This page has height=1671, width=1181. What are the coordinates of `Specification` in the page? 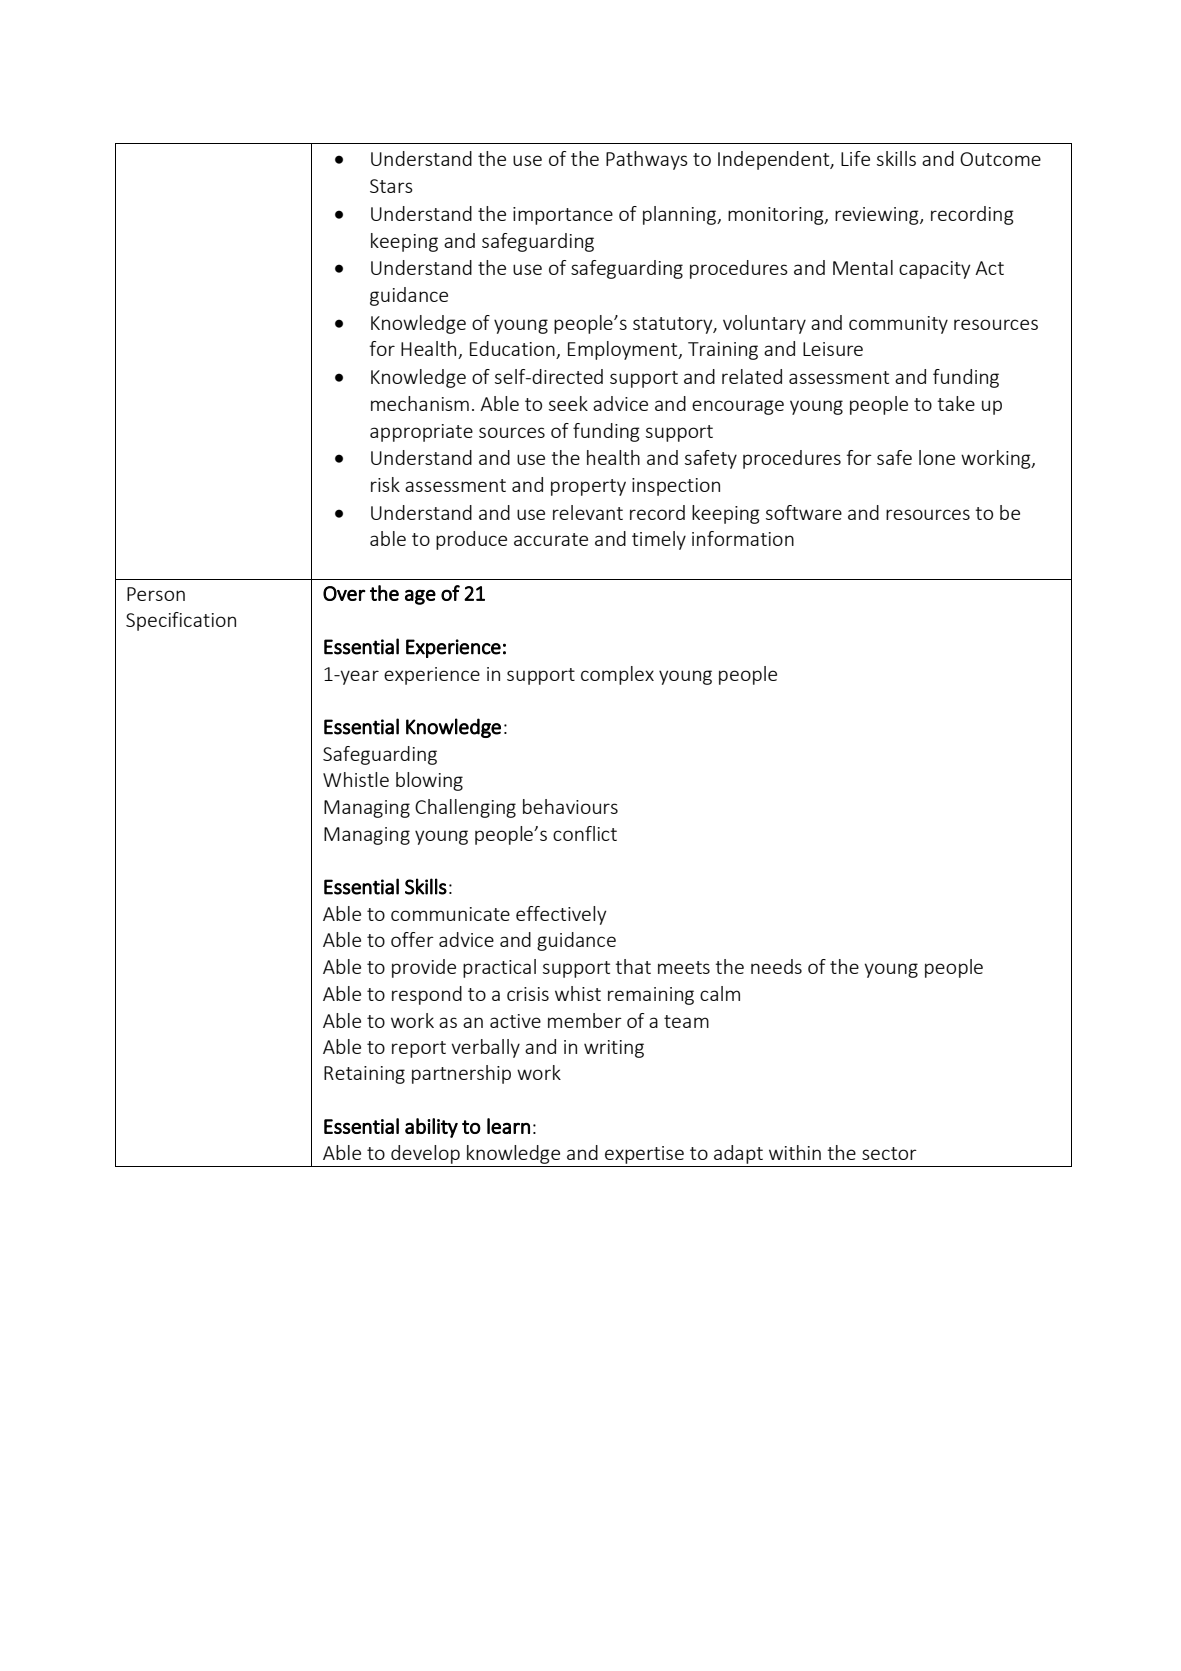 It's located at (181, 621).
